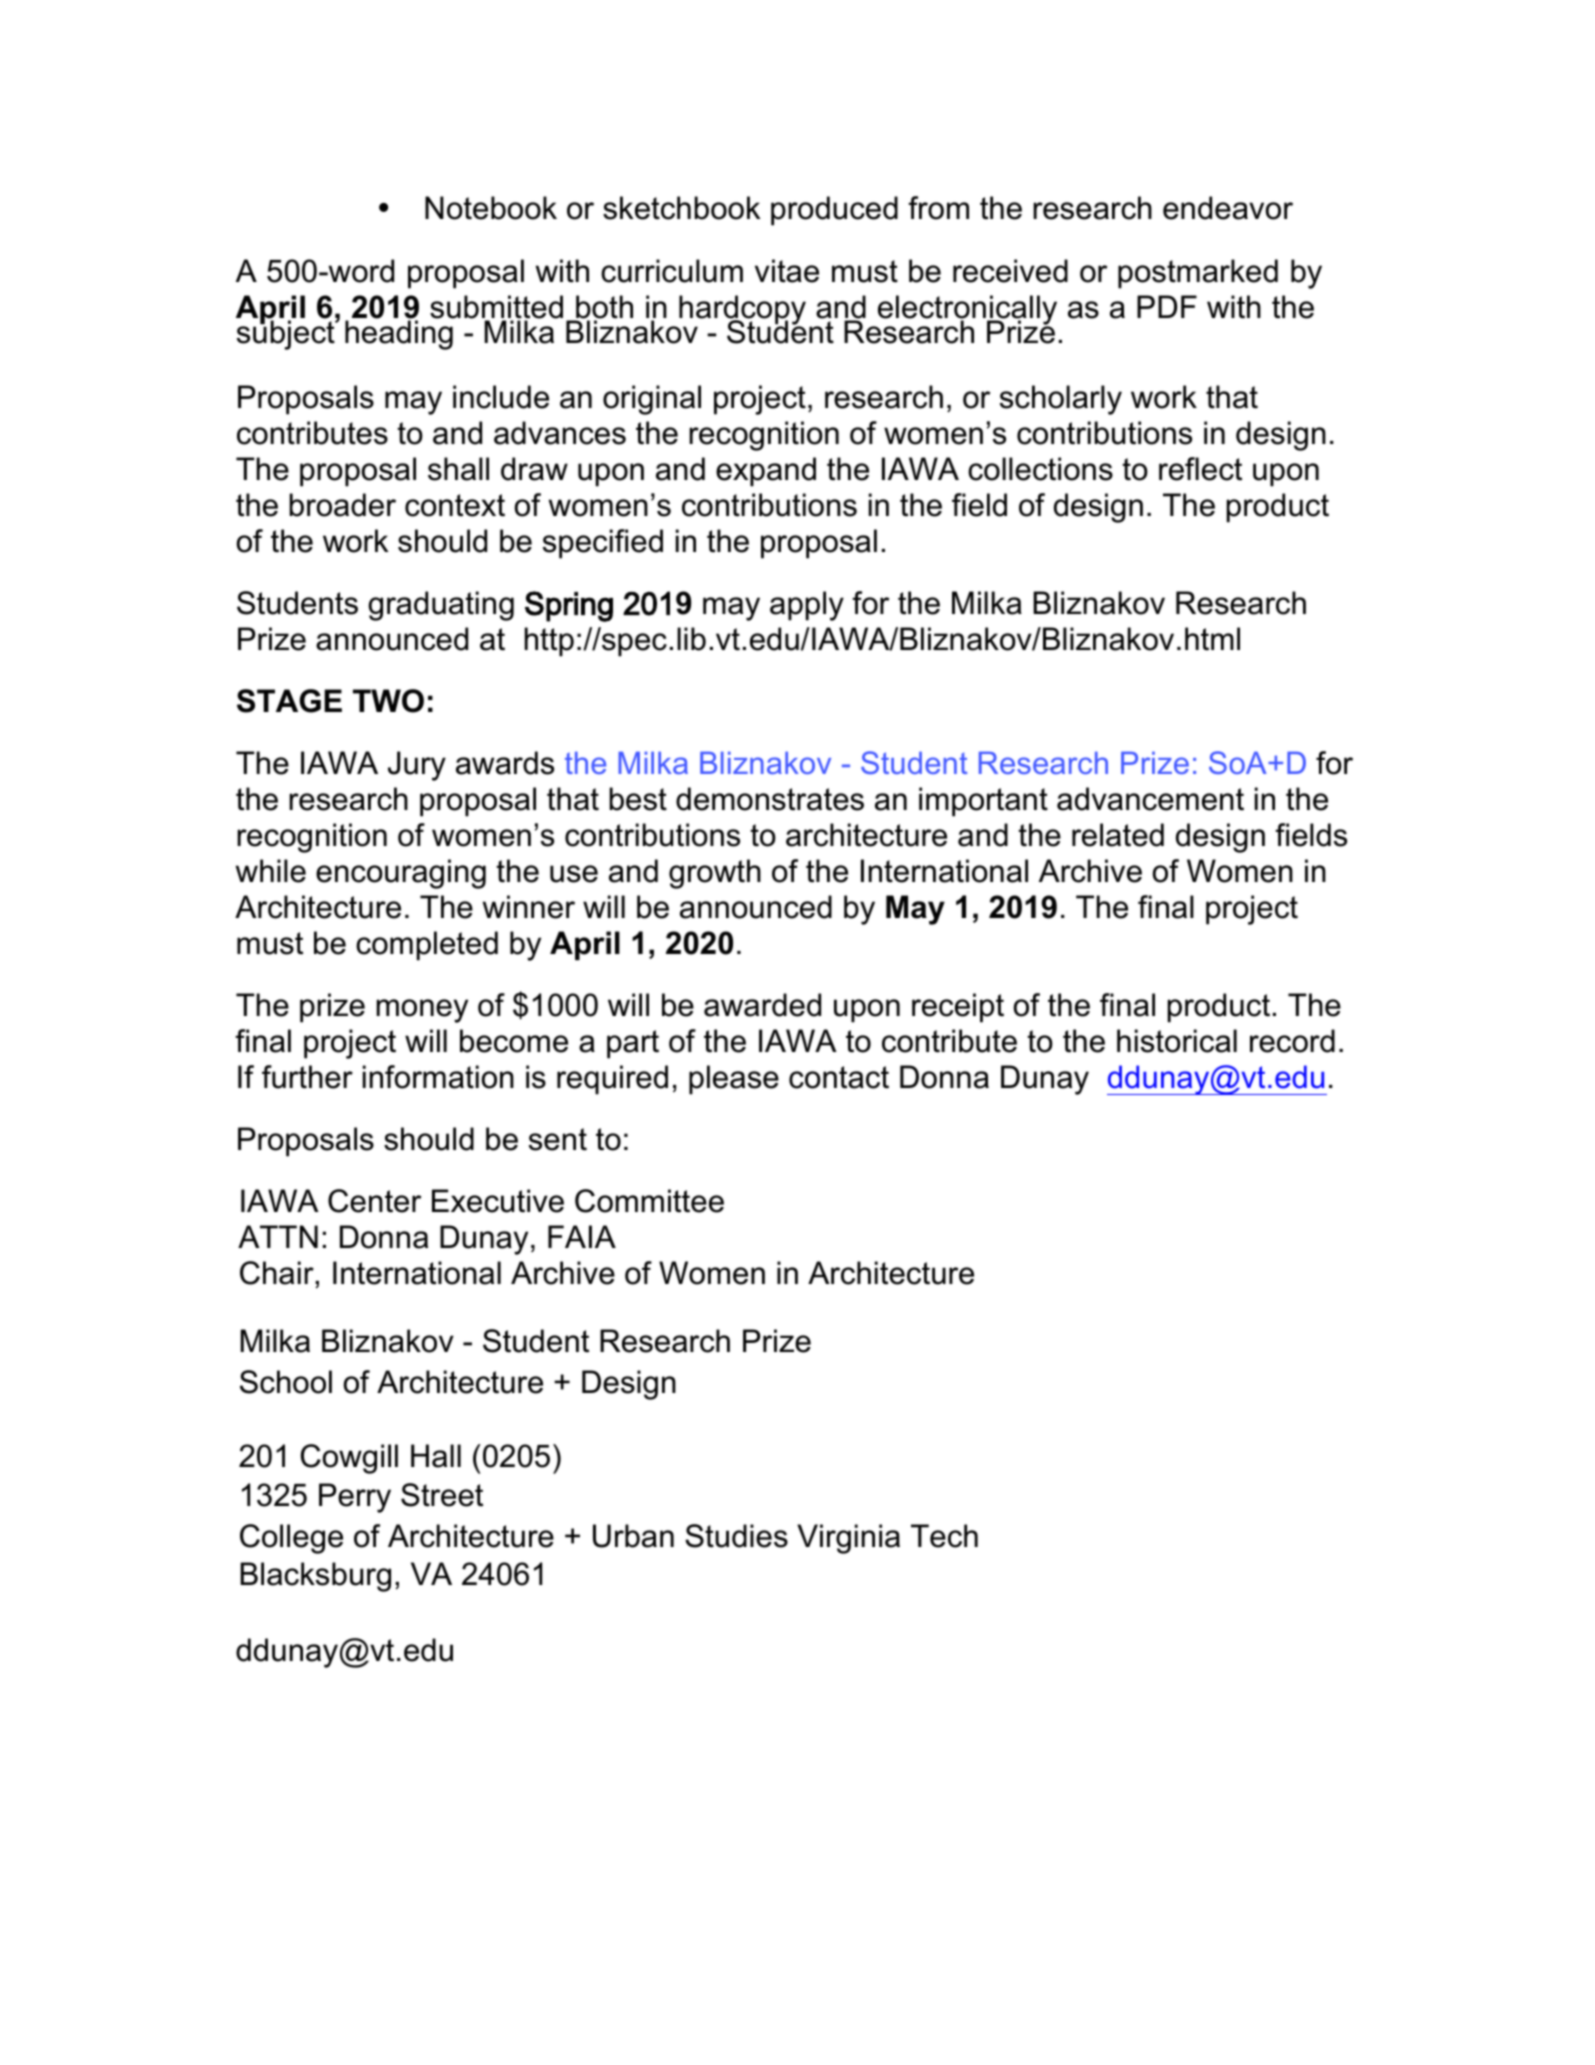 The image size is (1595, 2065). Describe the element at coordinates (770, 799) in the page. I see `demonstrates` at that location.
